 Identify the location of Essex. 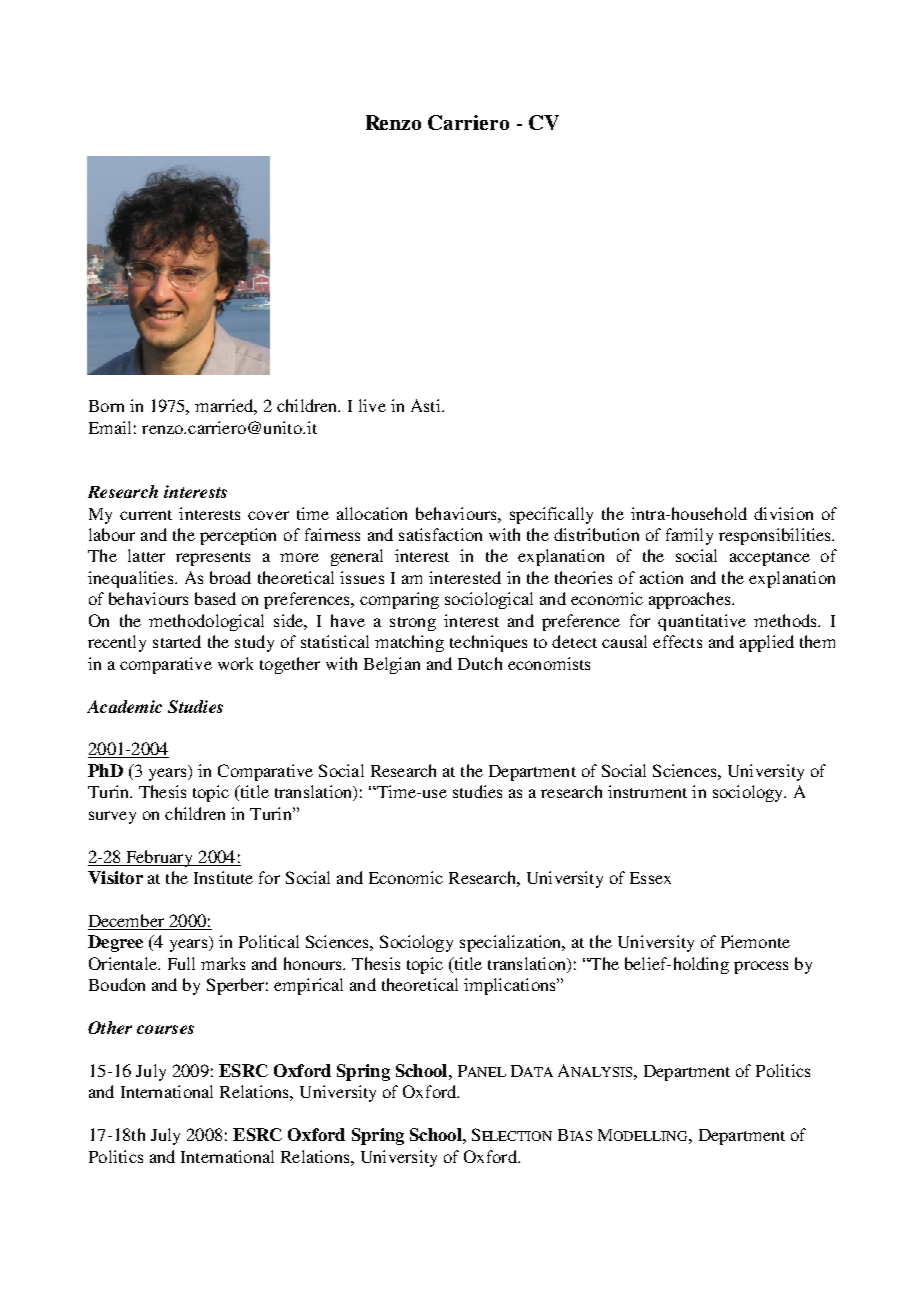
(650, 878).
